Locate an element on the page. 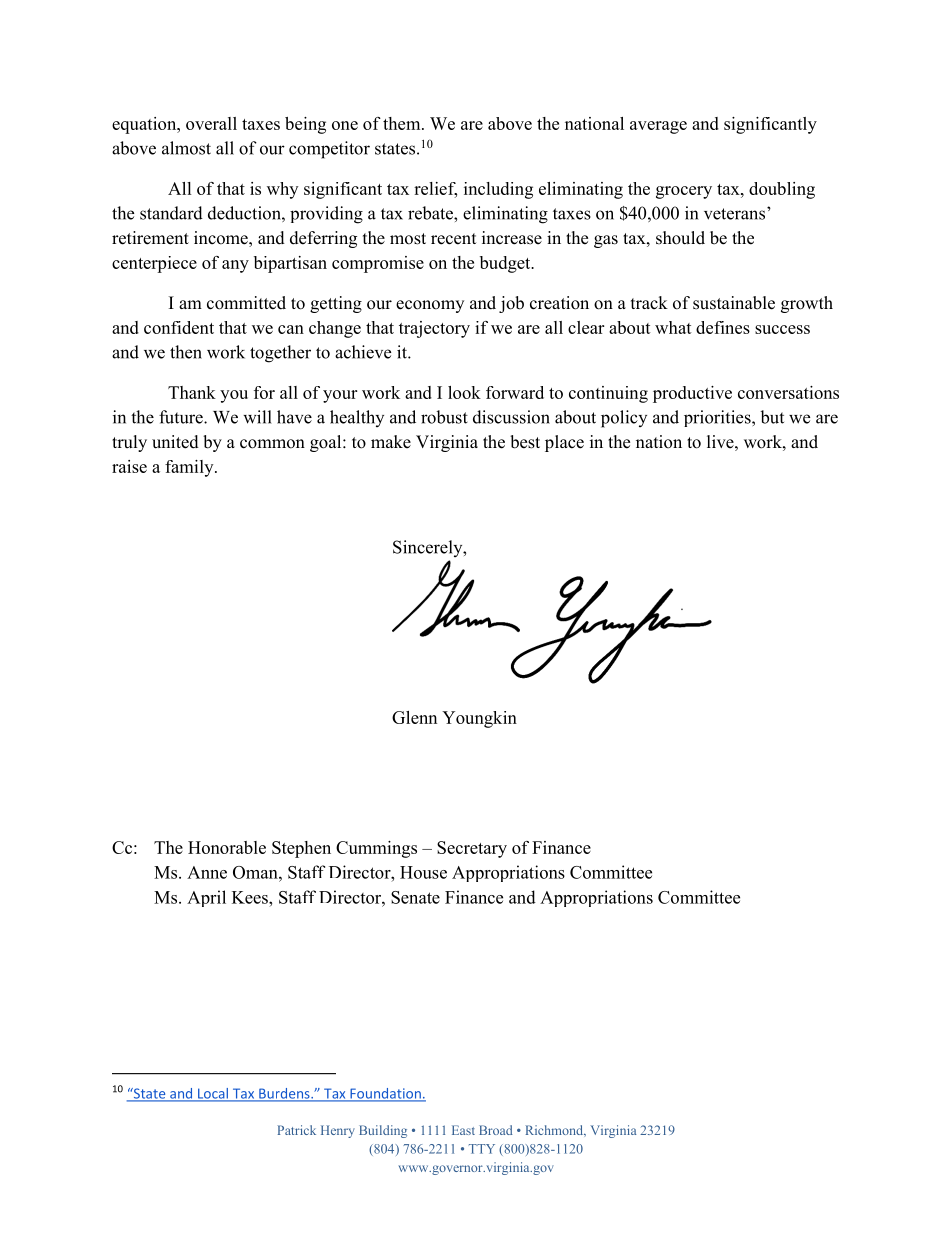 Image resolution: width=952 pixels, height=1233 pixels. priorities is located at coordinates (718, 418).
